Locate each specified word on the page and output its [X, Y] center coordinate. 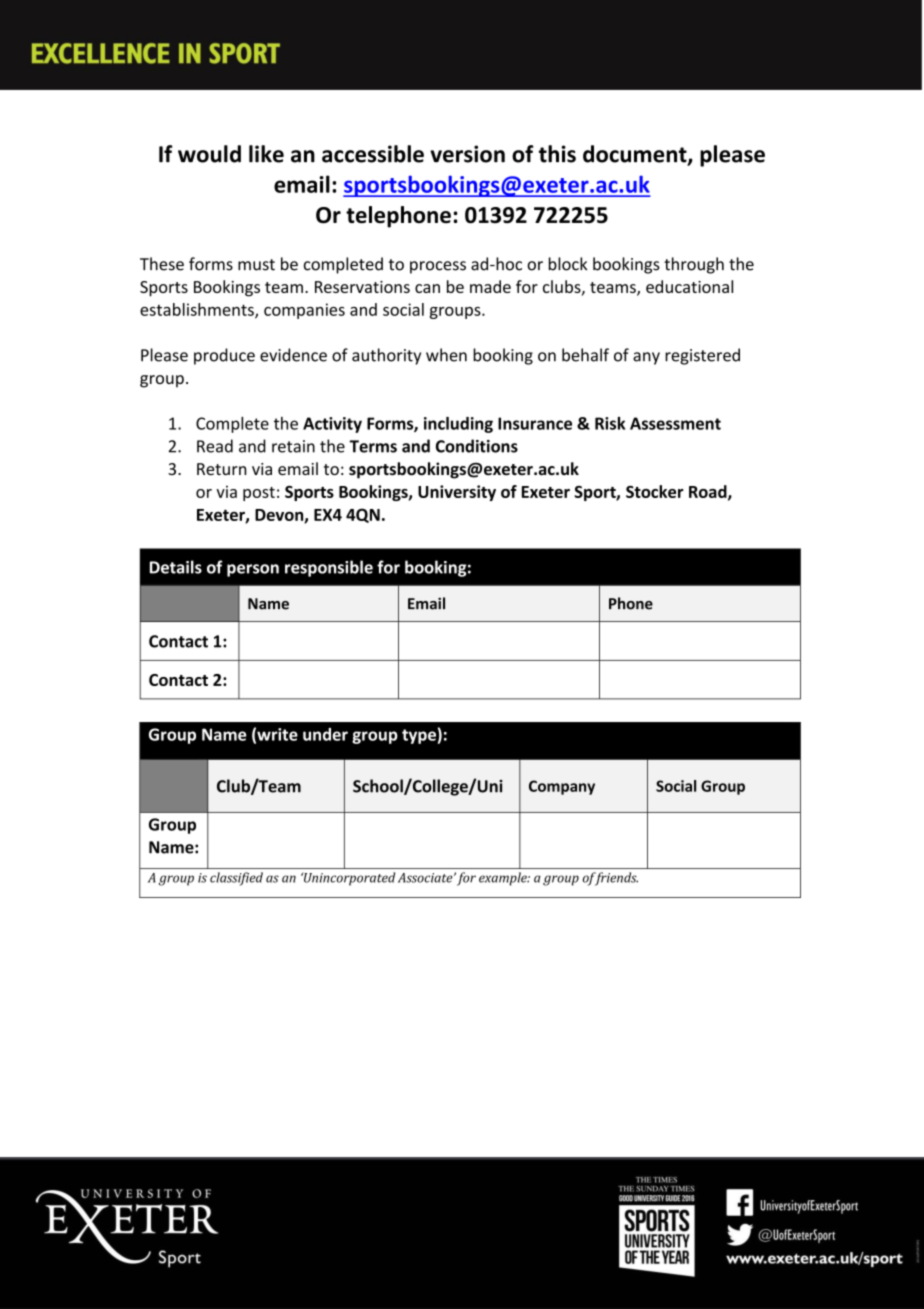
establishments [198, 310]
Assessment [675, 423]
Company [562, 787]
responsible [329, 568]
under [325, 734]
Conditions [477, 446]
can [427, 288]
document [636, 155]
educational [689, 286]
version [467, 154]
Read [215, 446]
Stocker [655, 491]
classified [236, 879]
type [420, 736]
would [209, 154]
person [253, 570]
